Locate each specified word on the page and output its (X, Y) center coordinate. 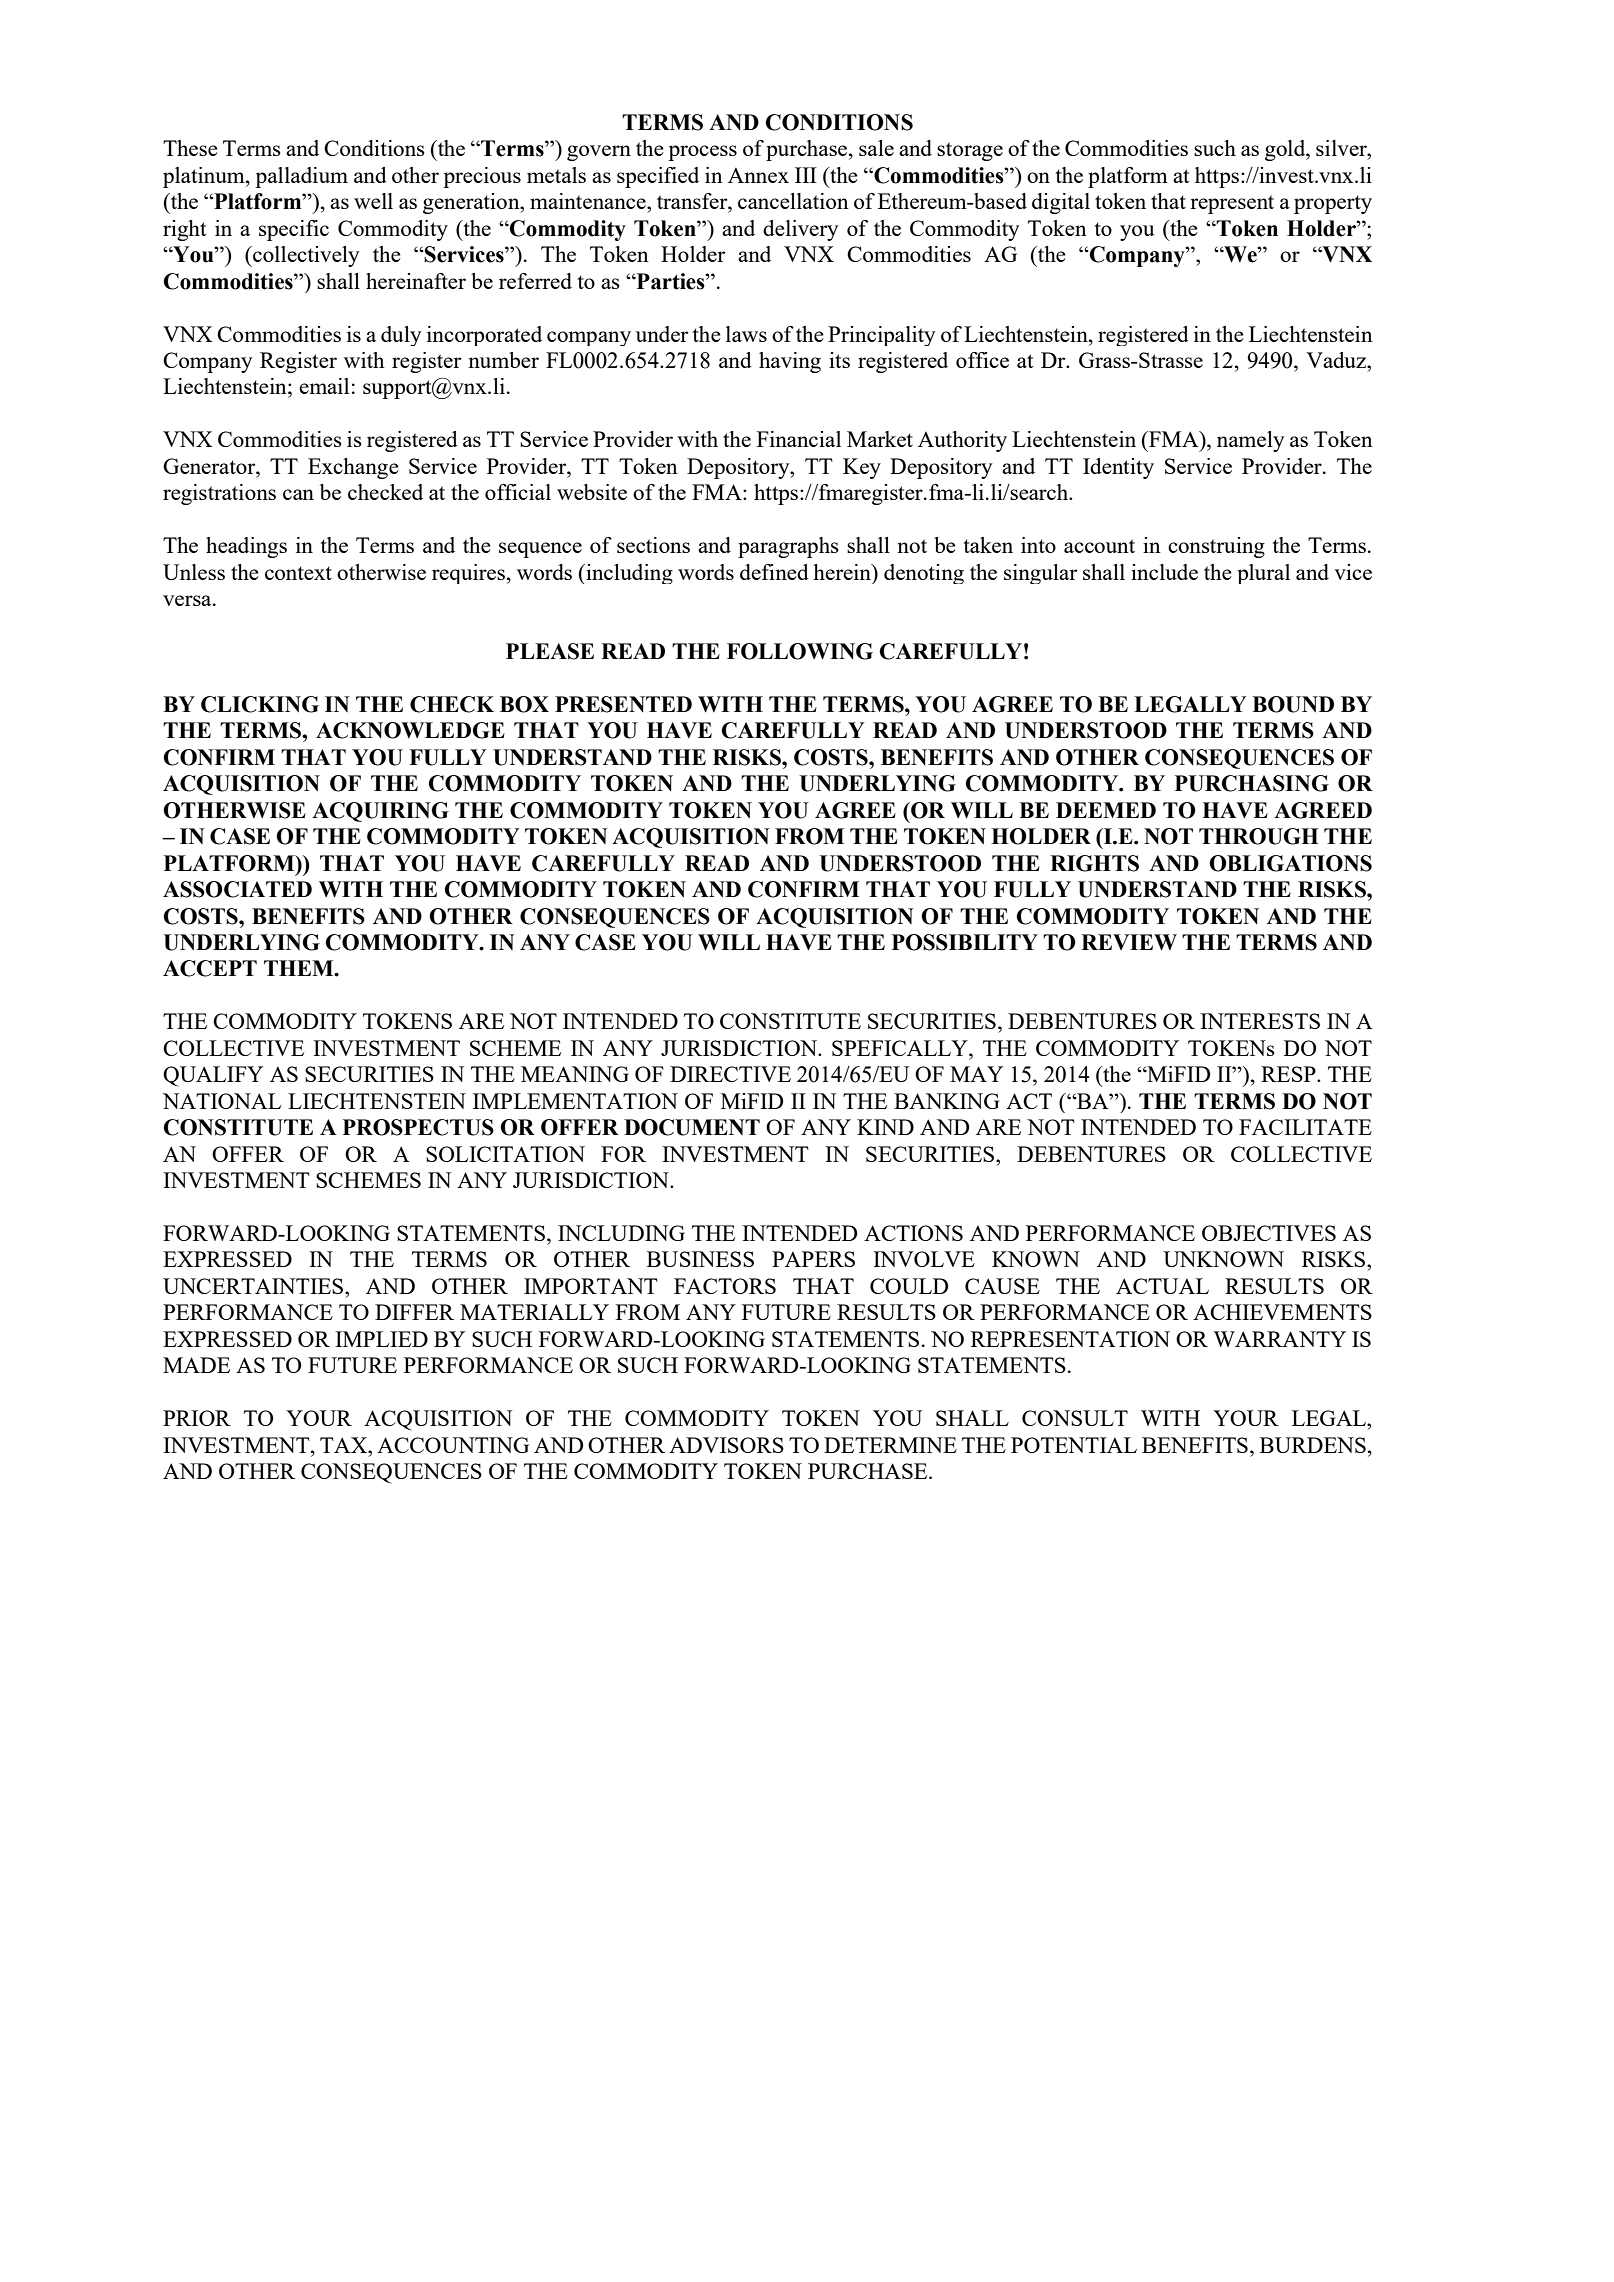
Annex (758, 175)
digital (1061, 203)
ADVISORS (726, 1445)
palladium (301, 177)
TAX (345, 1445)
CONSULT (1075, 1418)
